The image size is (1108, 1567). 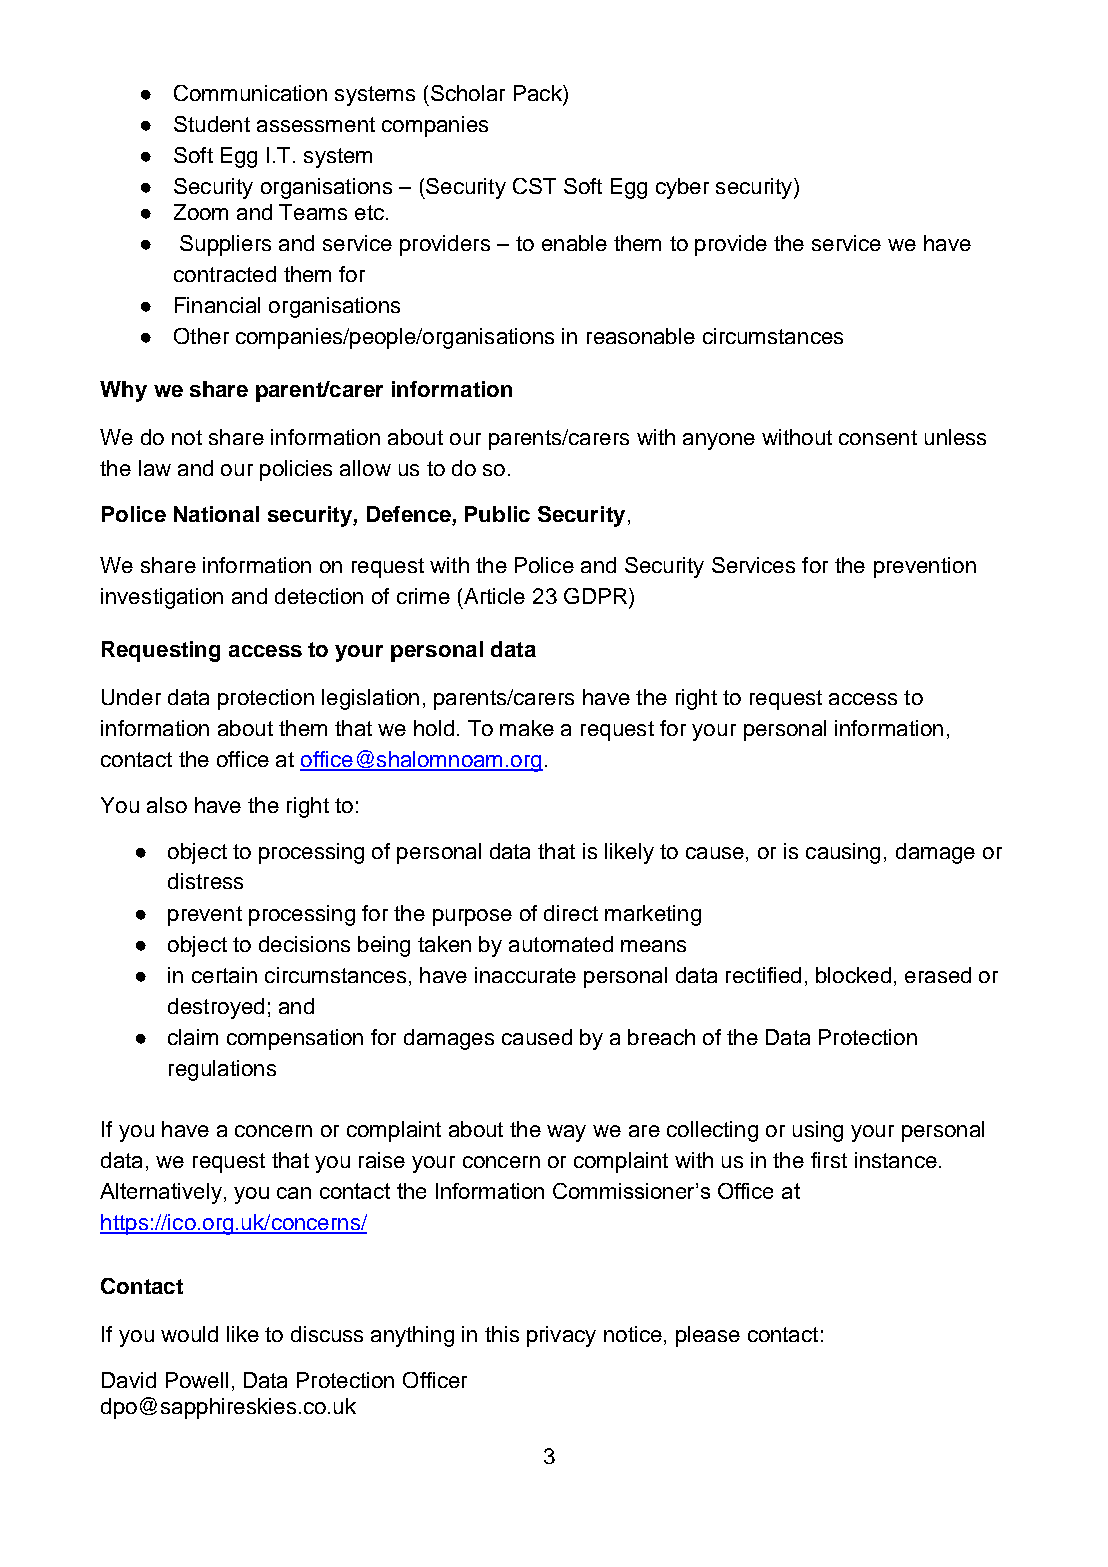 What do you see at coordinates (682, 188) in the page?
I see `cyber` at bounding box center [682, 188].
